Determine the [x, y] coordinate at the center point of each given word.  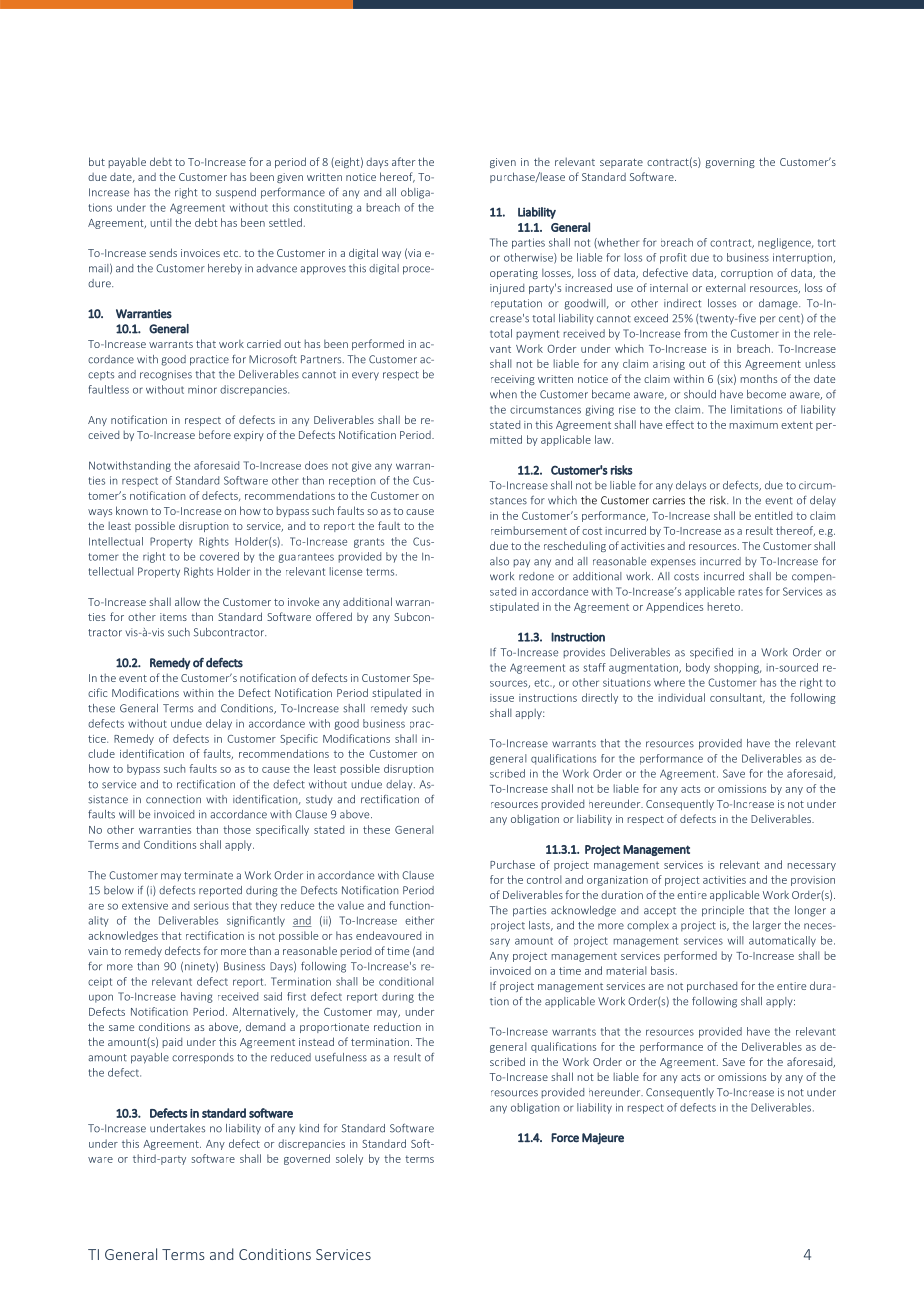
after [403, 161]
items [173, 617]
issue [502, 698]
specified [711, 653]
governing [730, 163]
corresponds [203, 1058]
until [161, 222]
